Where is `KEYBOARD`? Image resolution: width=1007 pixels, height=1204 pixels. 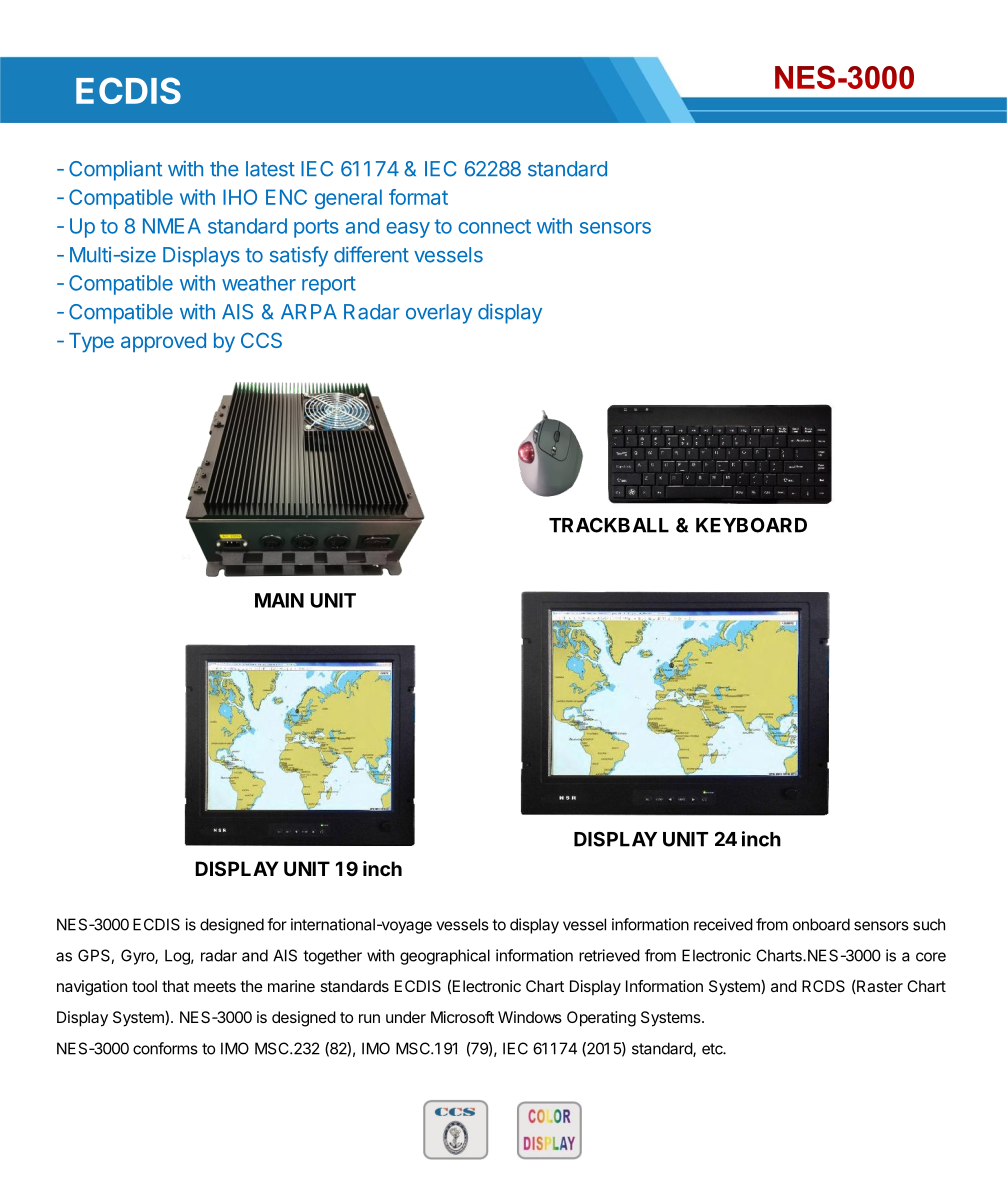 KEYBOARD is located at coordinates (751, 525).
